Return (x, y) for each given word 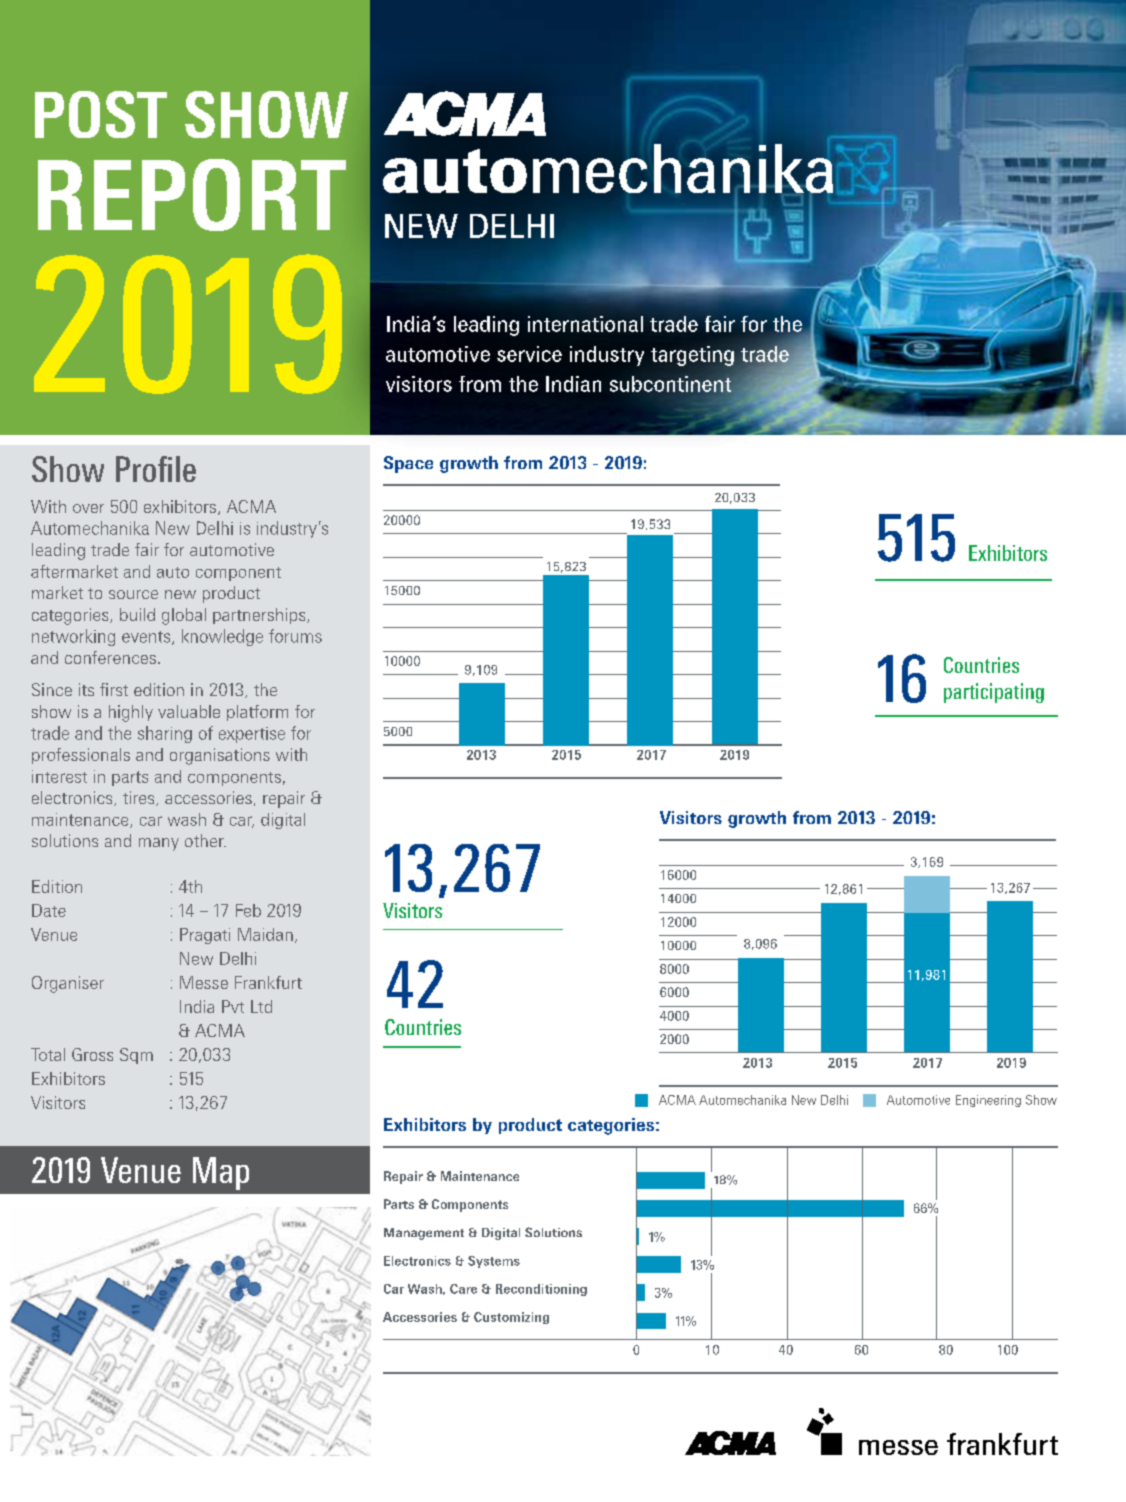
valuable (189, 711)
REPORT (192, 195)
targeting (692, 356)
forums (295, 636)
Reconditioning (541, 1290)
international (585, 324)
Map (221, 1173)
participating (994, 693)
